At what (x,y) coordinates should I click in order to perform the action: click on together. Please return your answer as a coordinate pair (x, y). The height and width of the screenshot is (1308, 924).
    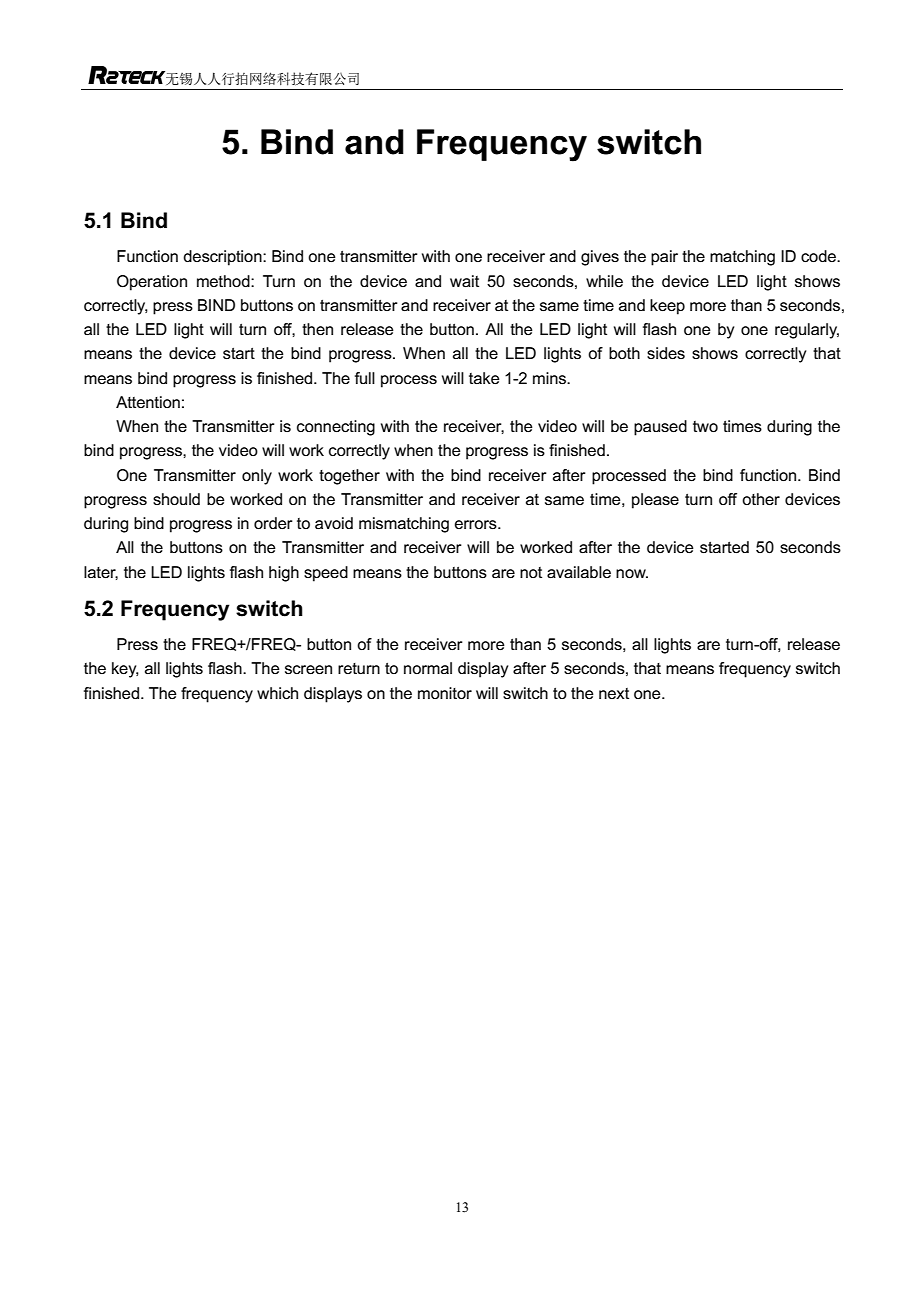
    Looking at the image, I should click on (349, 477).
